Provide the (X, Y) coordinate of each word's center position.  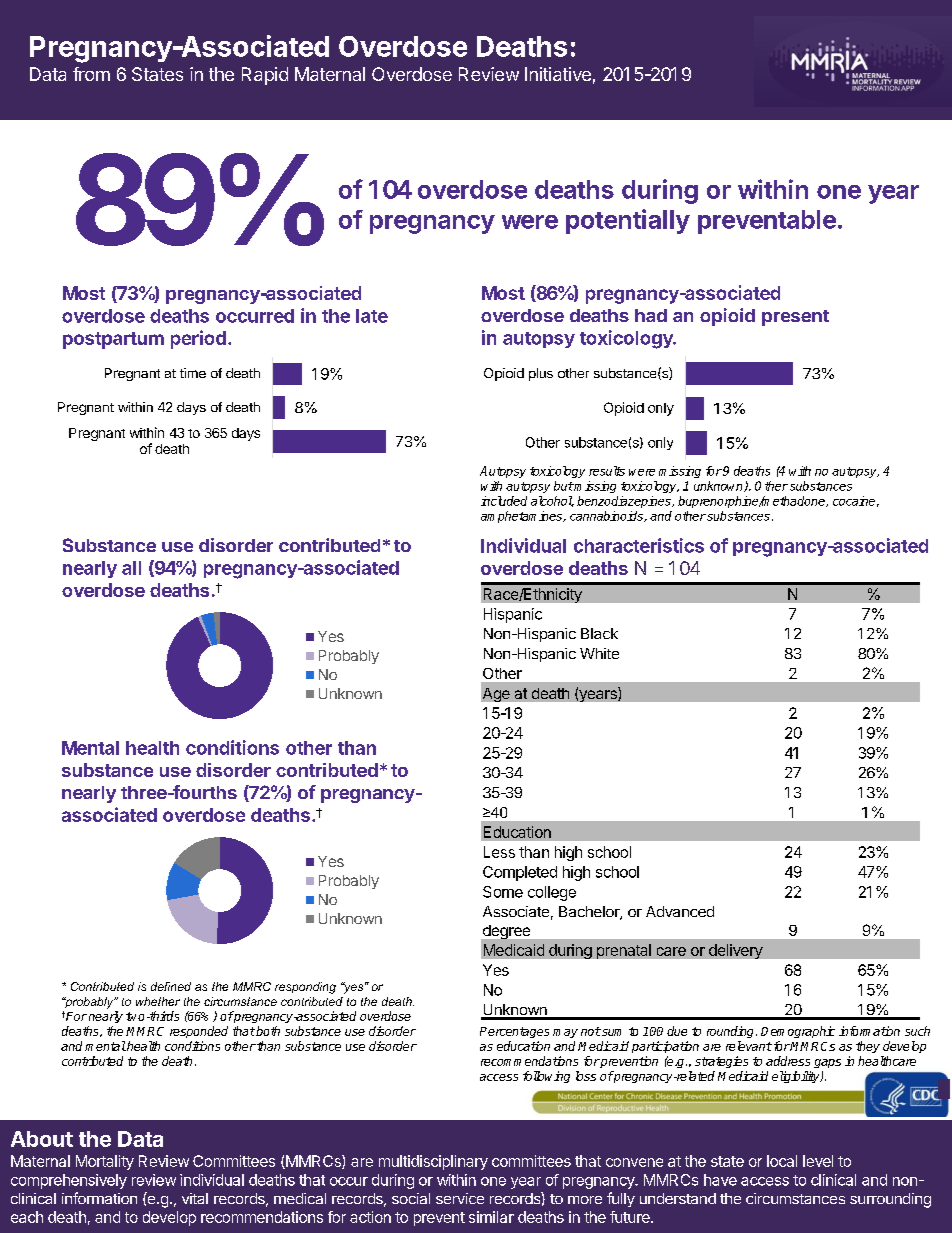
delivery (736, 951)
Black (599, 633)
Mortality (105, 1162)
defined (171, 986)
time (193, 373)
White (599, 653)
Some (503, 892)
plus (541, 374)
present (795, 318)
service (460, 1198)
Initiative (558, 74)
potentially (628, 221)
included (504, 501)
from (91, 74)
